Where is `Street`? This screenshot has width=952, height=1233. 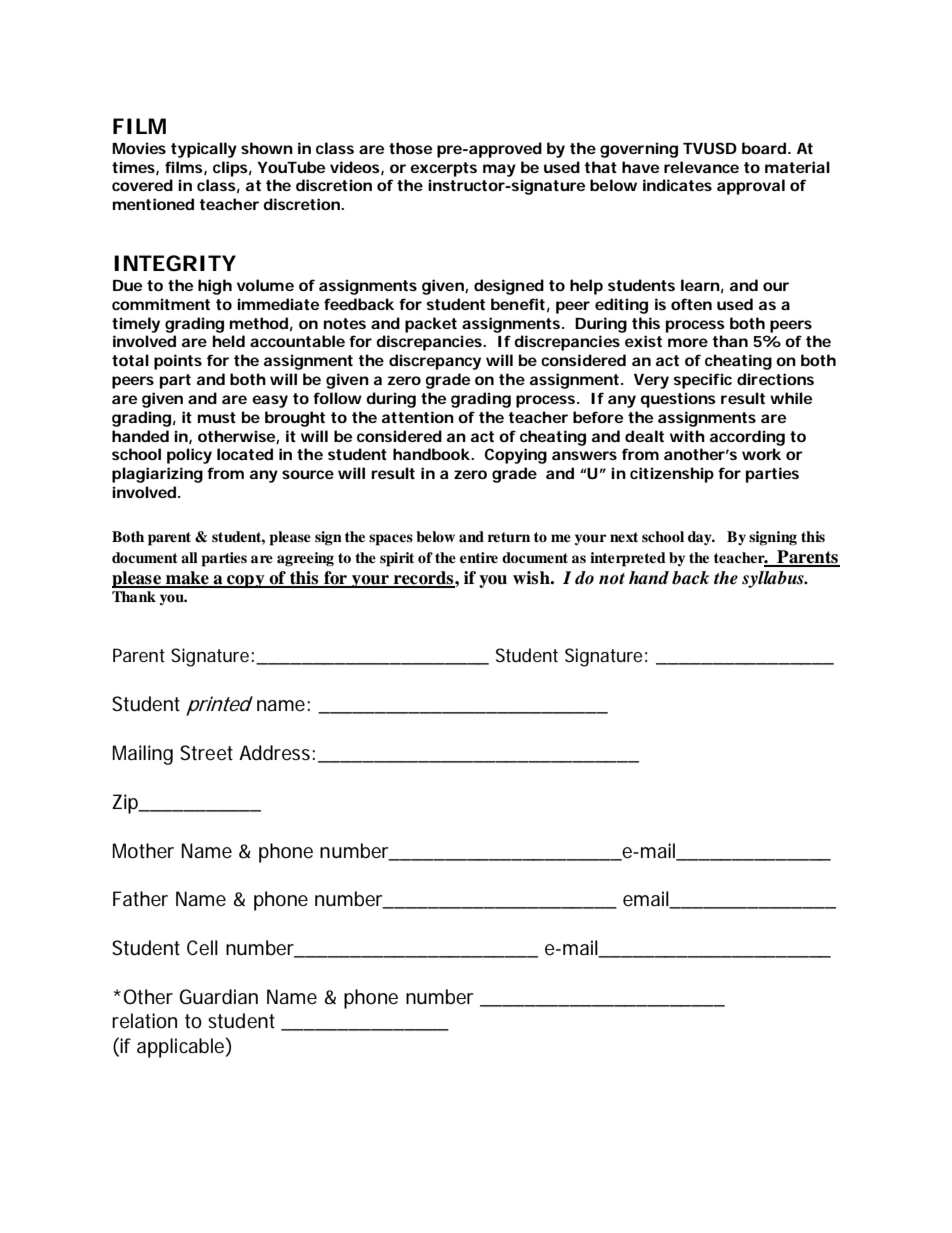
Street is located at coordinates (206, 753).
